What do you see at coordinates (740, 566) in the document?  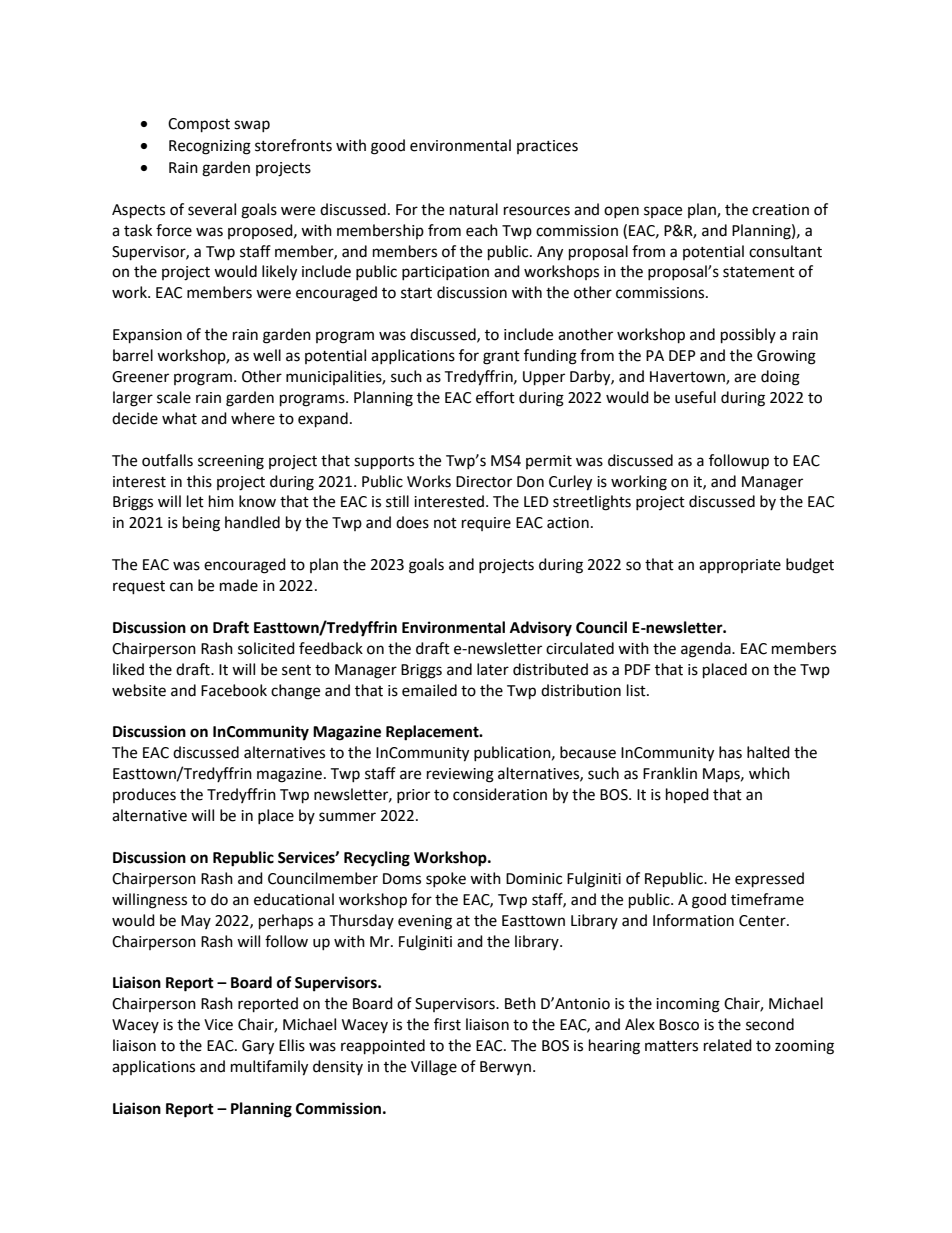 I see `appropriate` at bounding box center [740, 566].
